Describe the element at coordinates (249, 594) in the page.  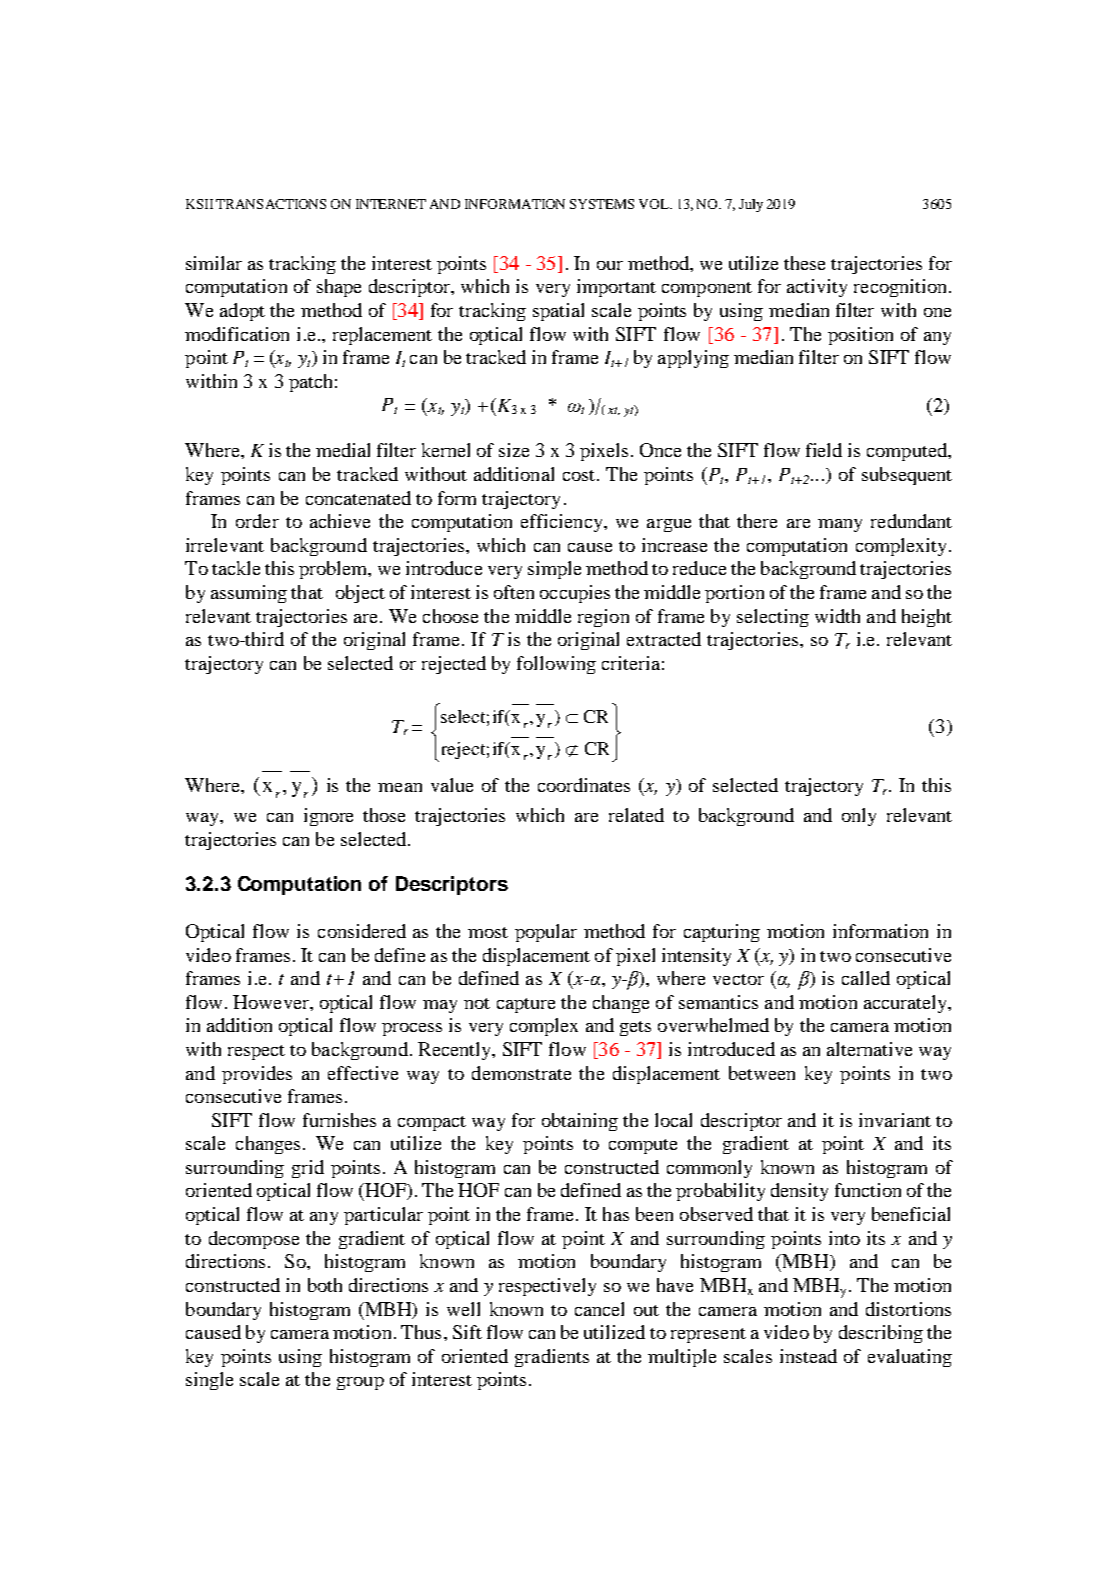
I see `assuming` at that location.
